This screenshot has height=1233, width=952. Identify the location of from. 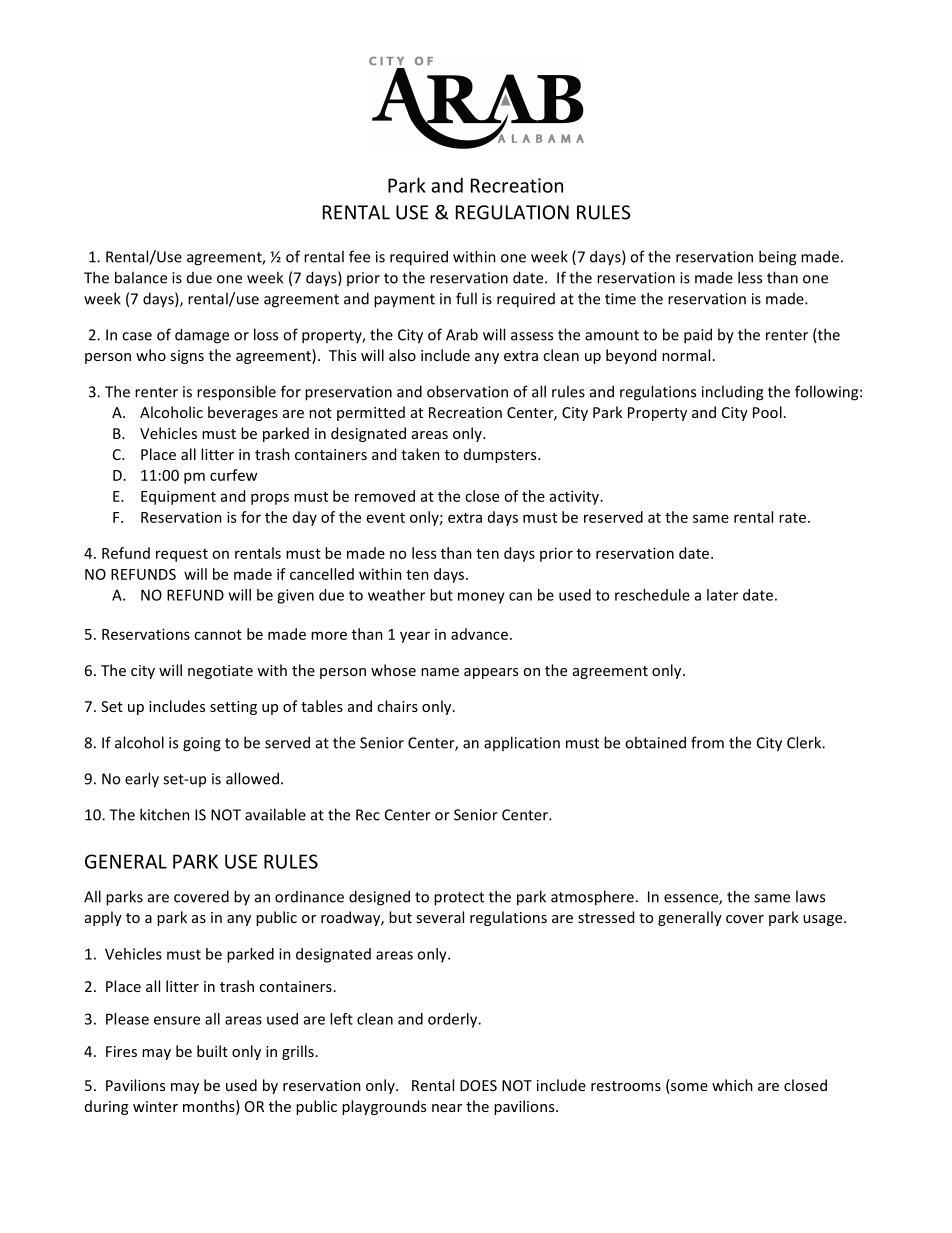
(707, 742).
